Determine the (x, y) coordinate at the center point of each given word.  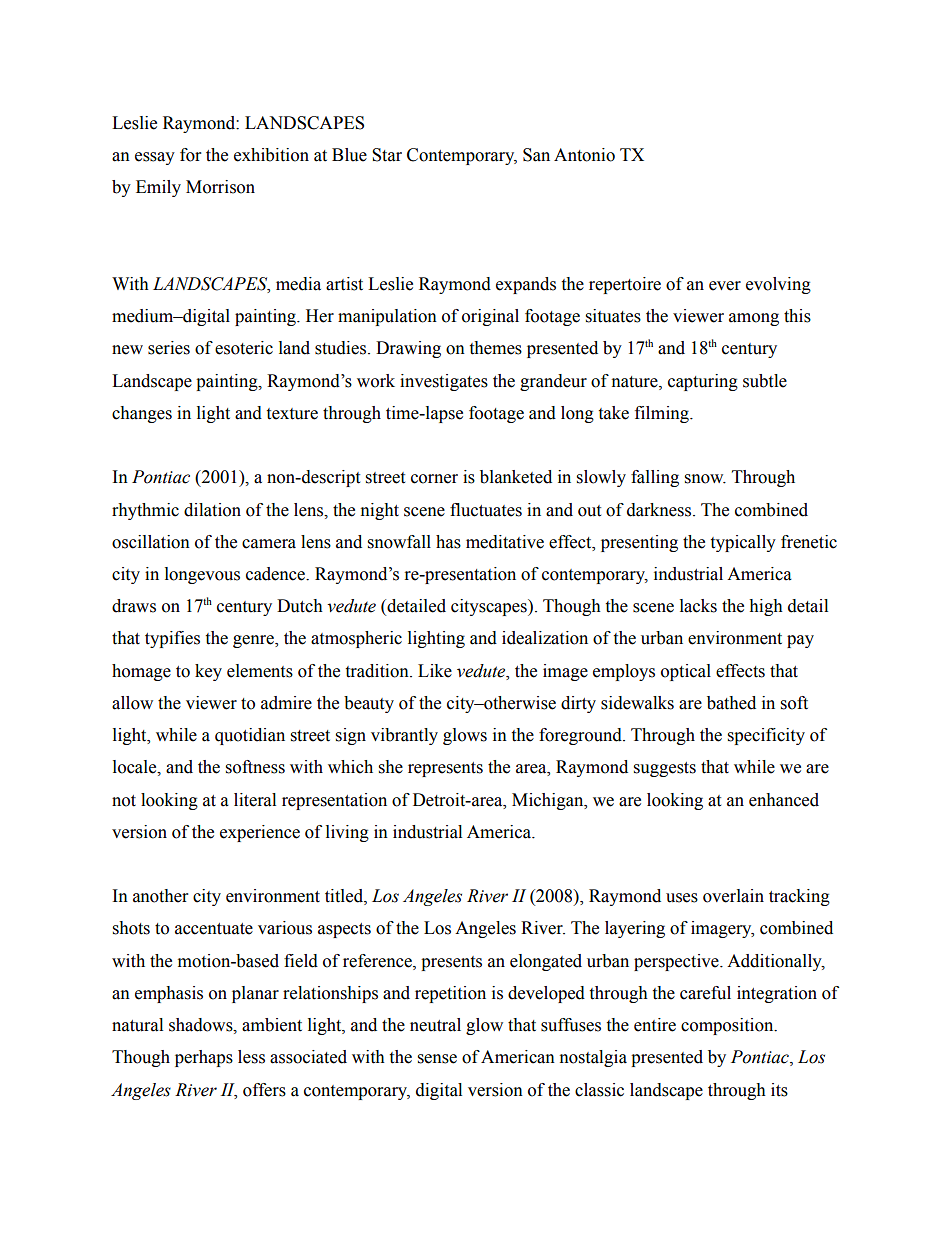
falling (655, 478)
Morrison (220, 187)
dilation (212, 510)
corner (434, 479)
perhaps (204, 1058)
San (536, 155)
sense (437, 1059)
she (391, 767)
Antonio (584, 155)
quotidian (250, 736)
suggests (665, 769)
